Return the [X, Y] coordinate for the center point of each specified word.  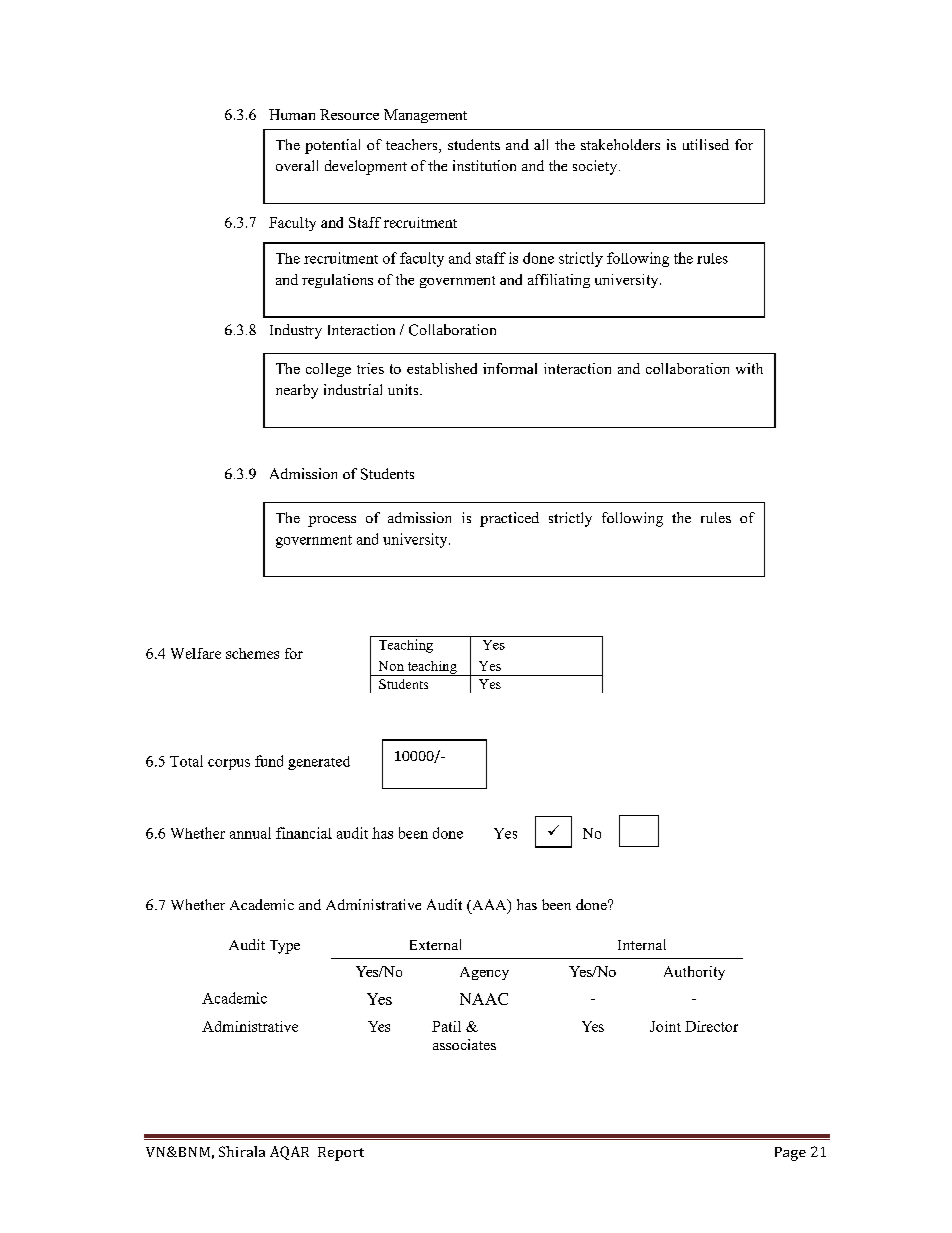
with [749, 368]
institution [484, 165]
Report [341, 1154]
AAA [489, 906]
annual [250, 833]
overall [297, 165]
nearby [297, 391]
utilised [706, 144]
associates [464, 1044]
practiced [509, 519]
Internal [642, 944]
